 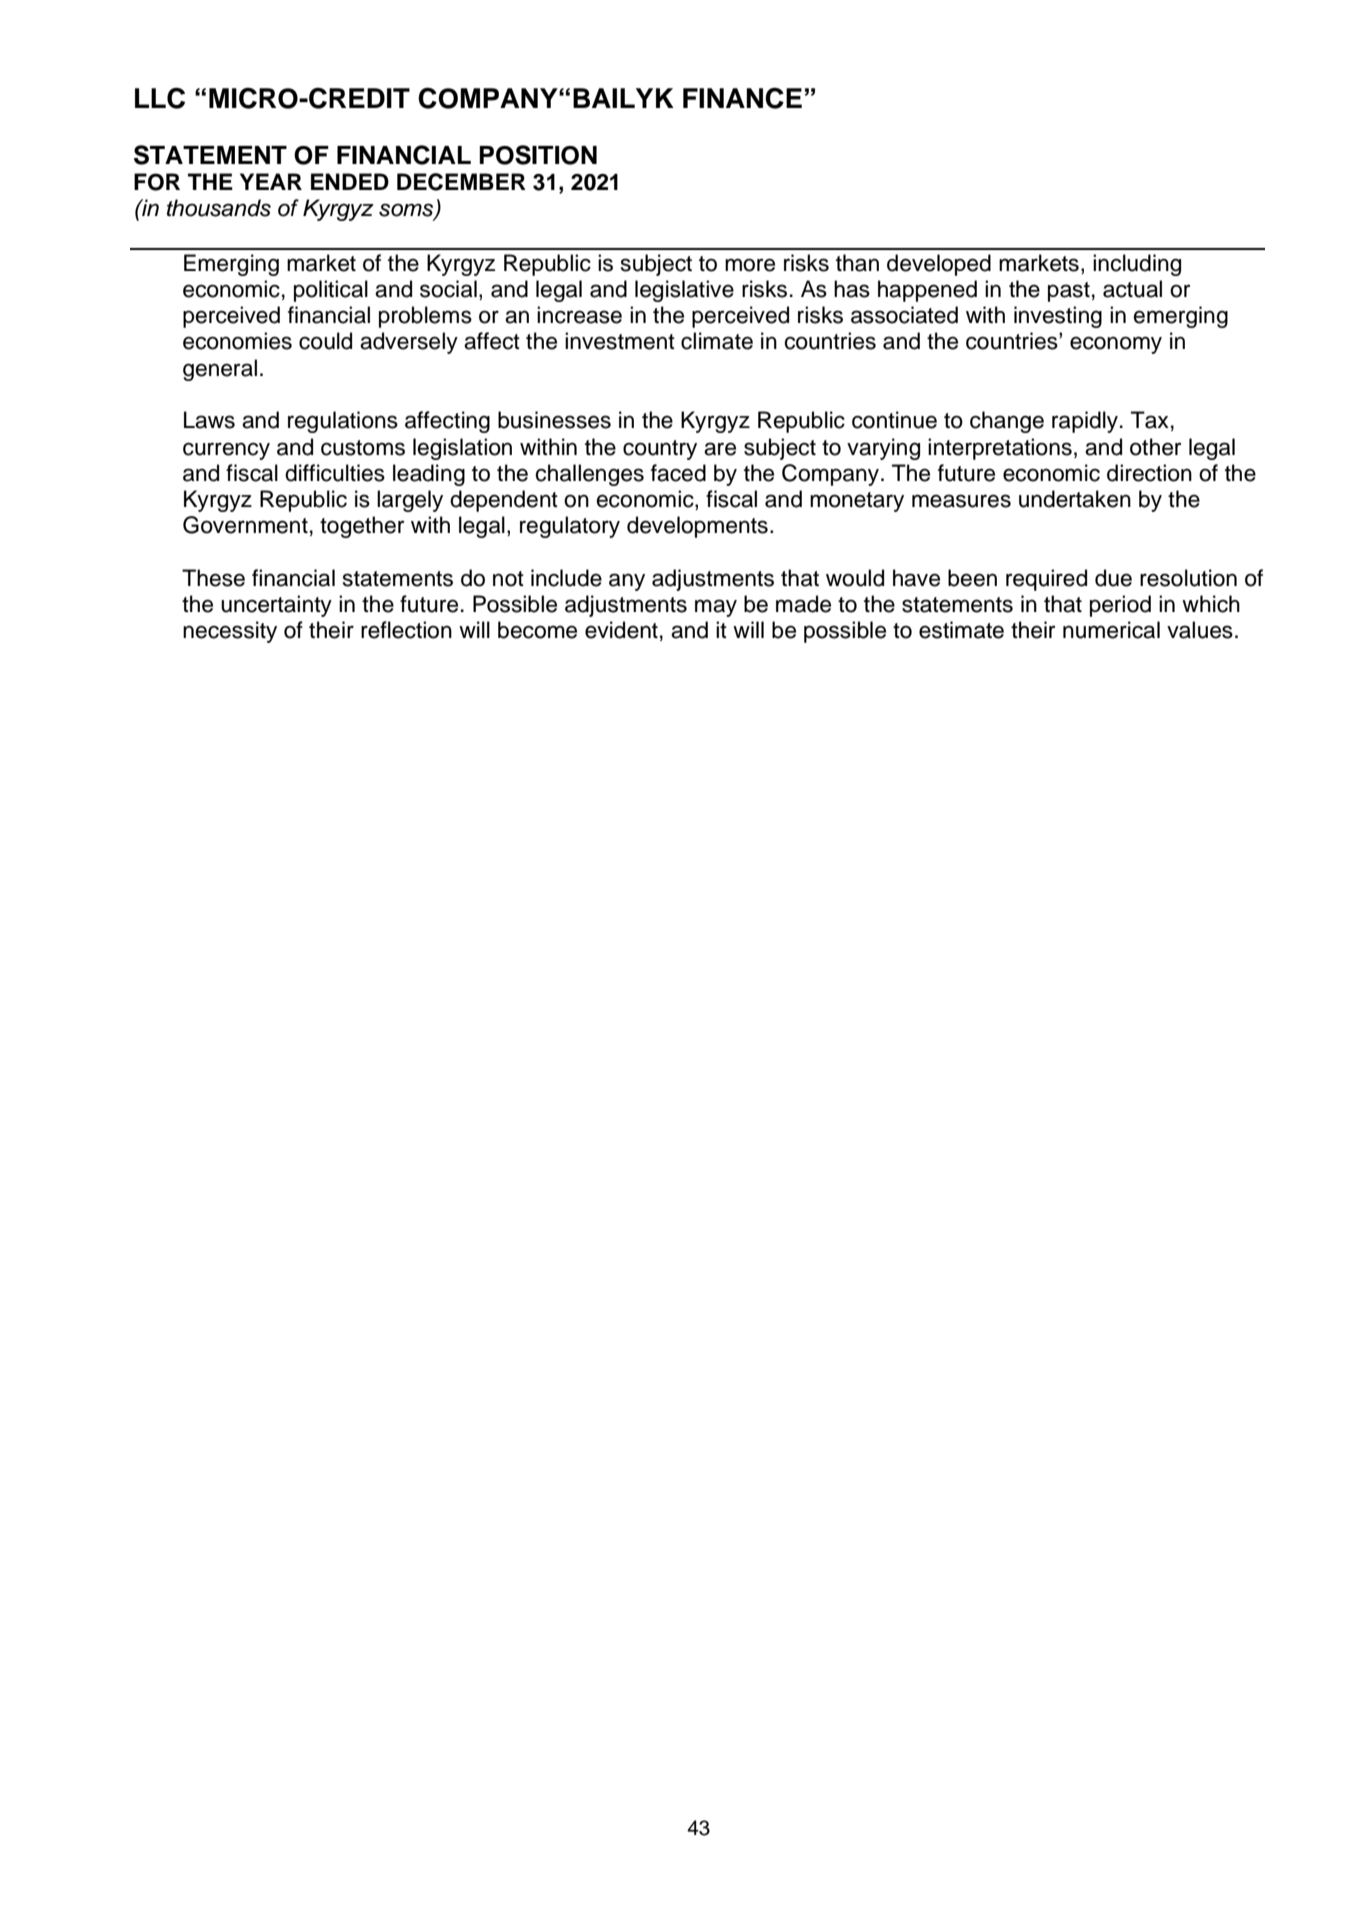 I want to click on period, so click(x=1120, y=606).
